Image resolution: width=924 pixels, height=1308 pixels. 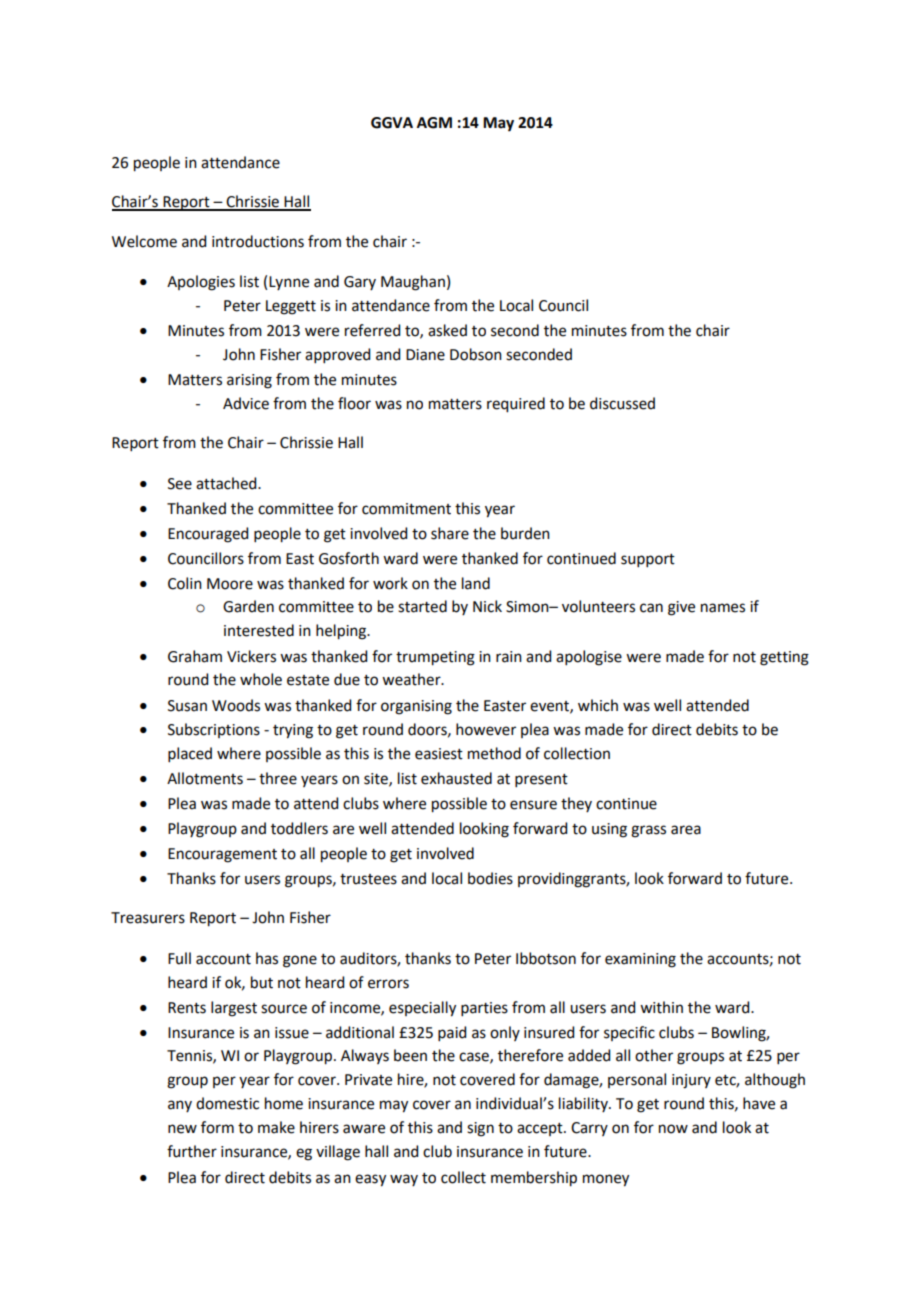 I want to click on introductions, so click(x=258, y=241).
